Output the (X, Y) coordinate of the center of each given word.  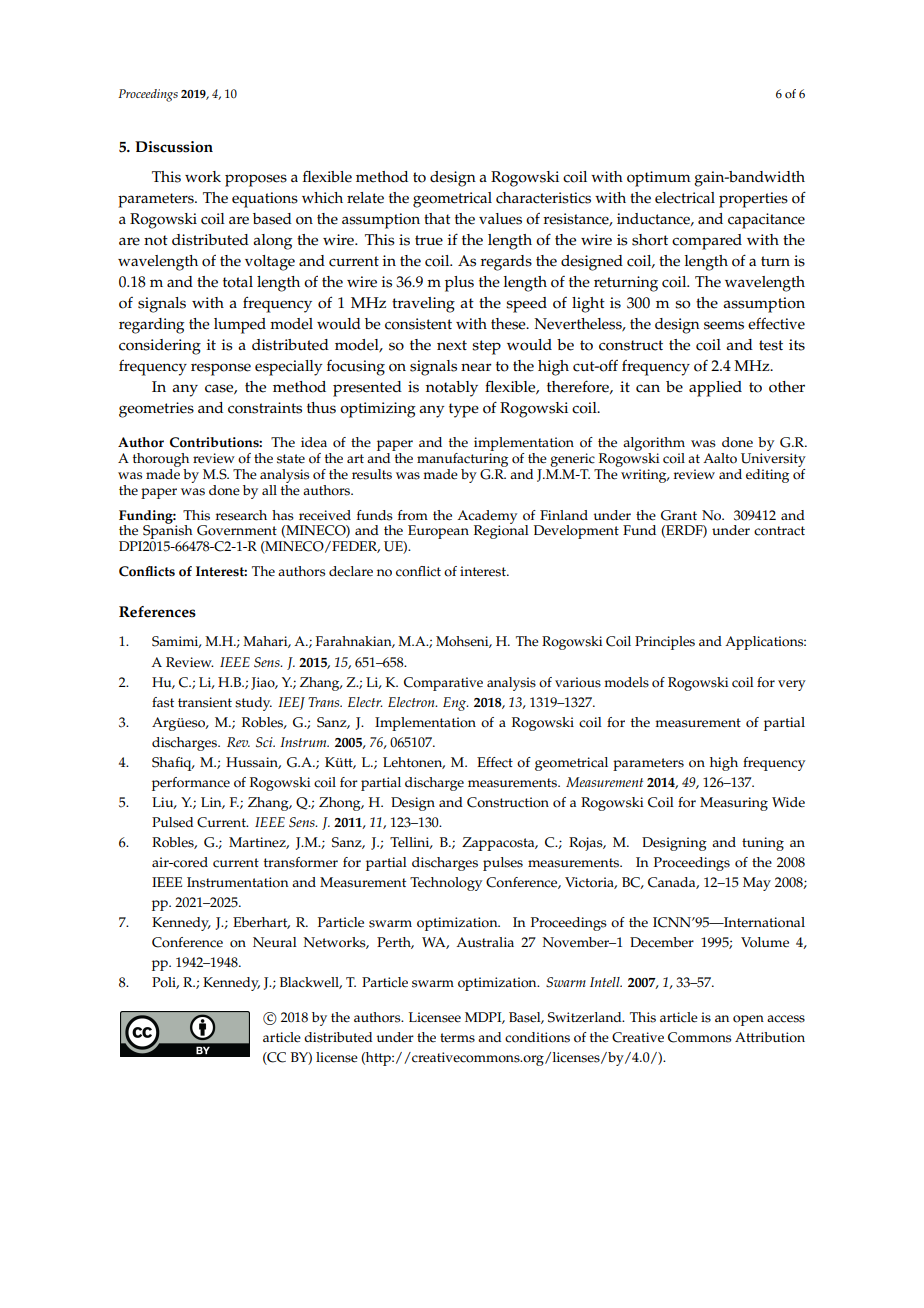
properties (753, 200)
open (748, 1020)
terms (457, 1038)
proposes (256, 180)
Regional (501, 531)
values (500, 219)
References (157, 612)
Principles (665, 643)
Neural (275, 942)
